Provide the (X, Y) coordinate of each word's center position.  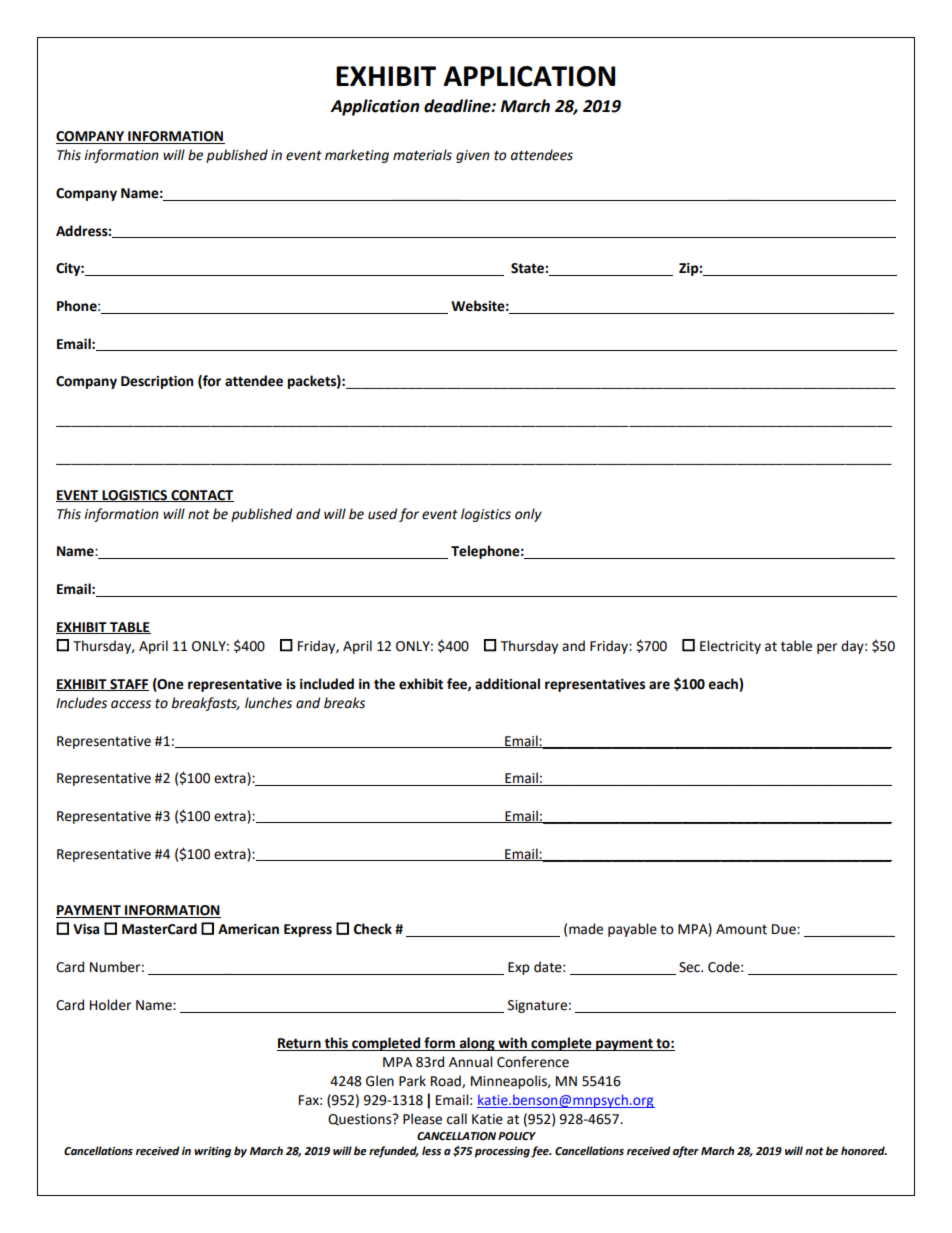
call (457, 1119)
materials (422, 155)
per (827, 648)
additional (507, 684)
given (473, 156)
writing (212, 1152)
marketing (357, 156)
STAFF (128, 685)
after (686, 1152)
